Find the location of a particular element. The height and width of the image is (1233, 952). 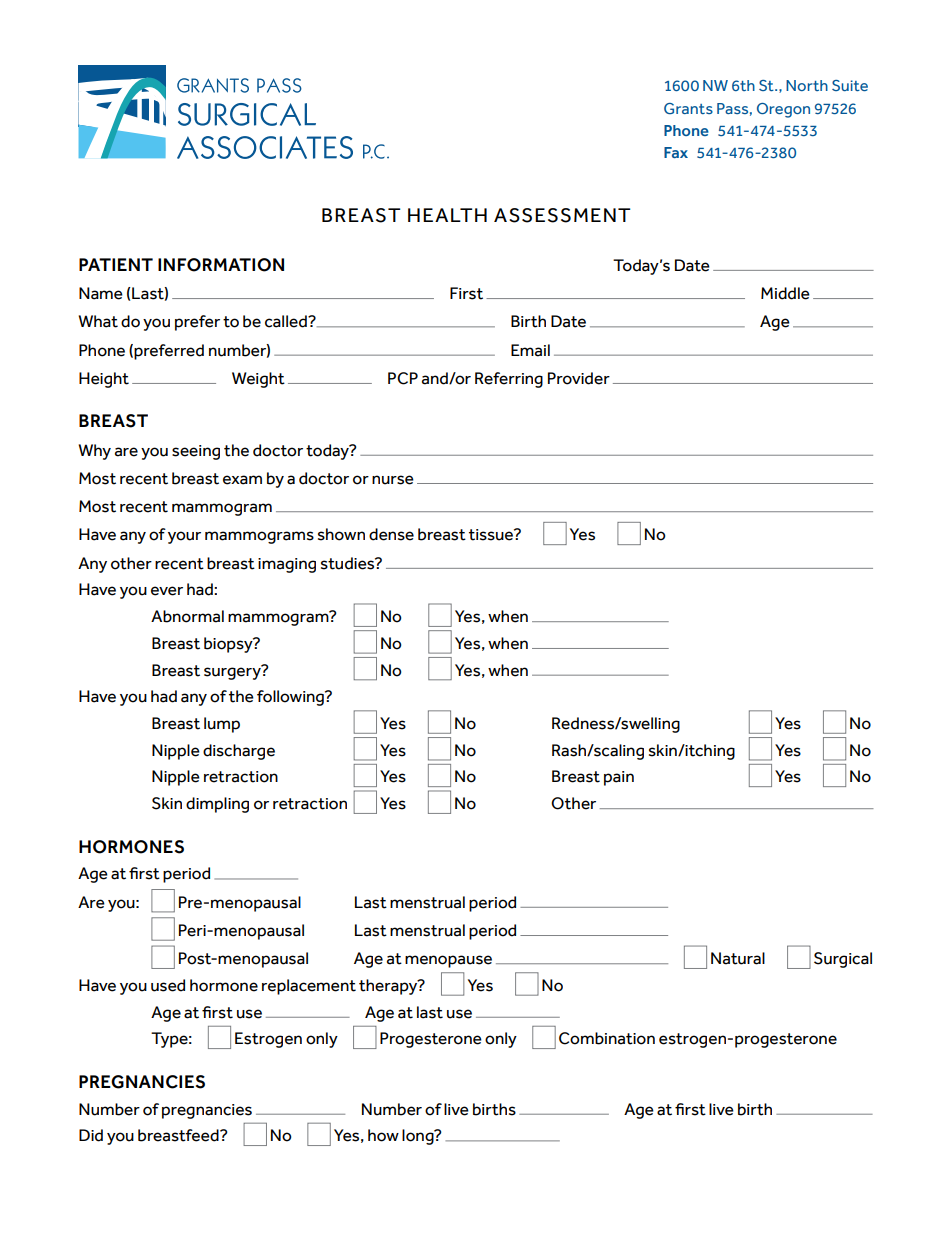

long is located at coordinates (419, 1137).
